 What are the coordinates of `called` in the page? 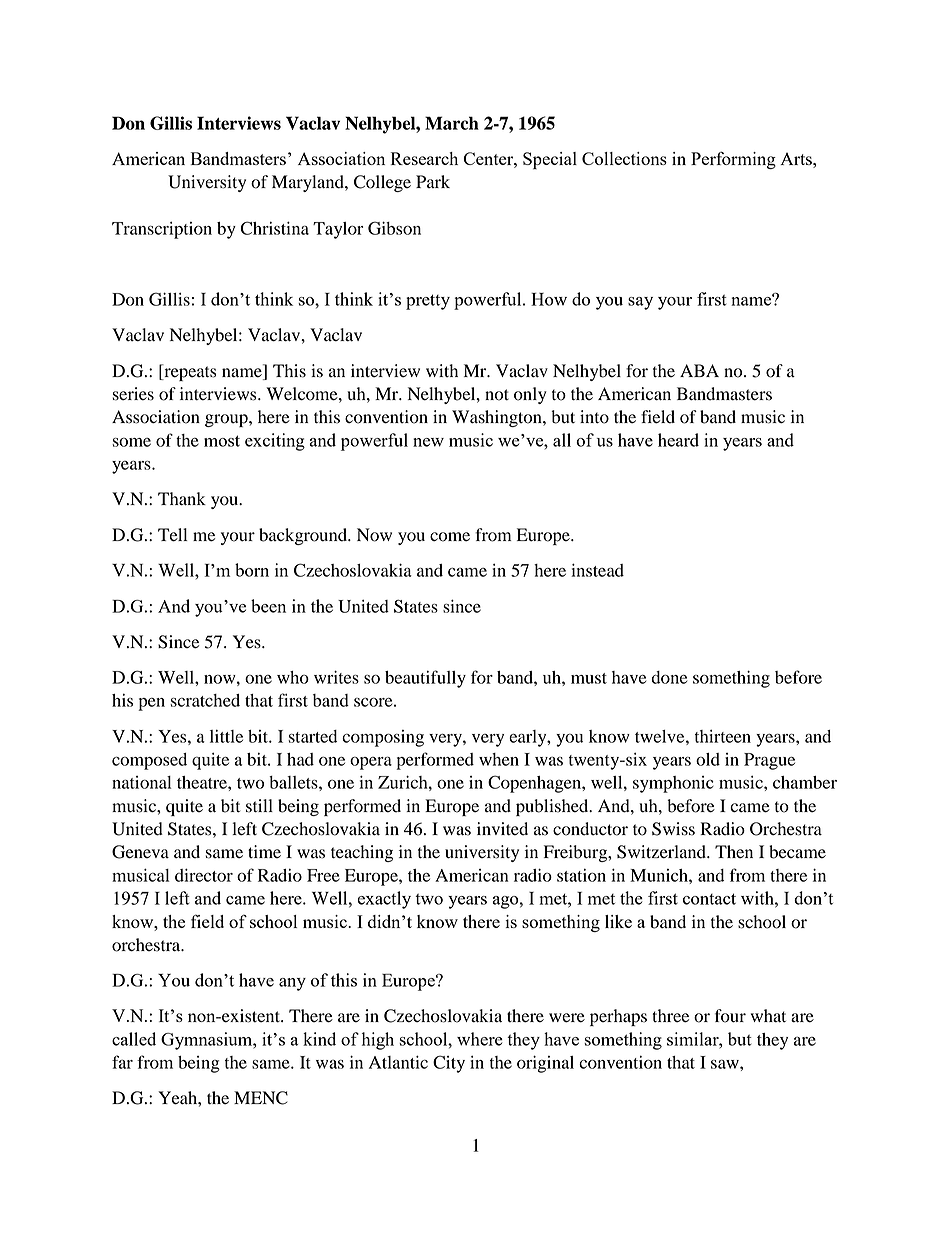 It's located at (134, 1039).
